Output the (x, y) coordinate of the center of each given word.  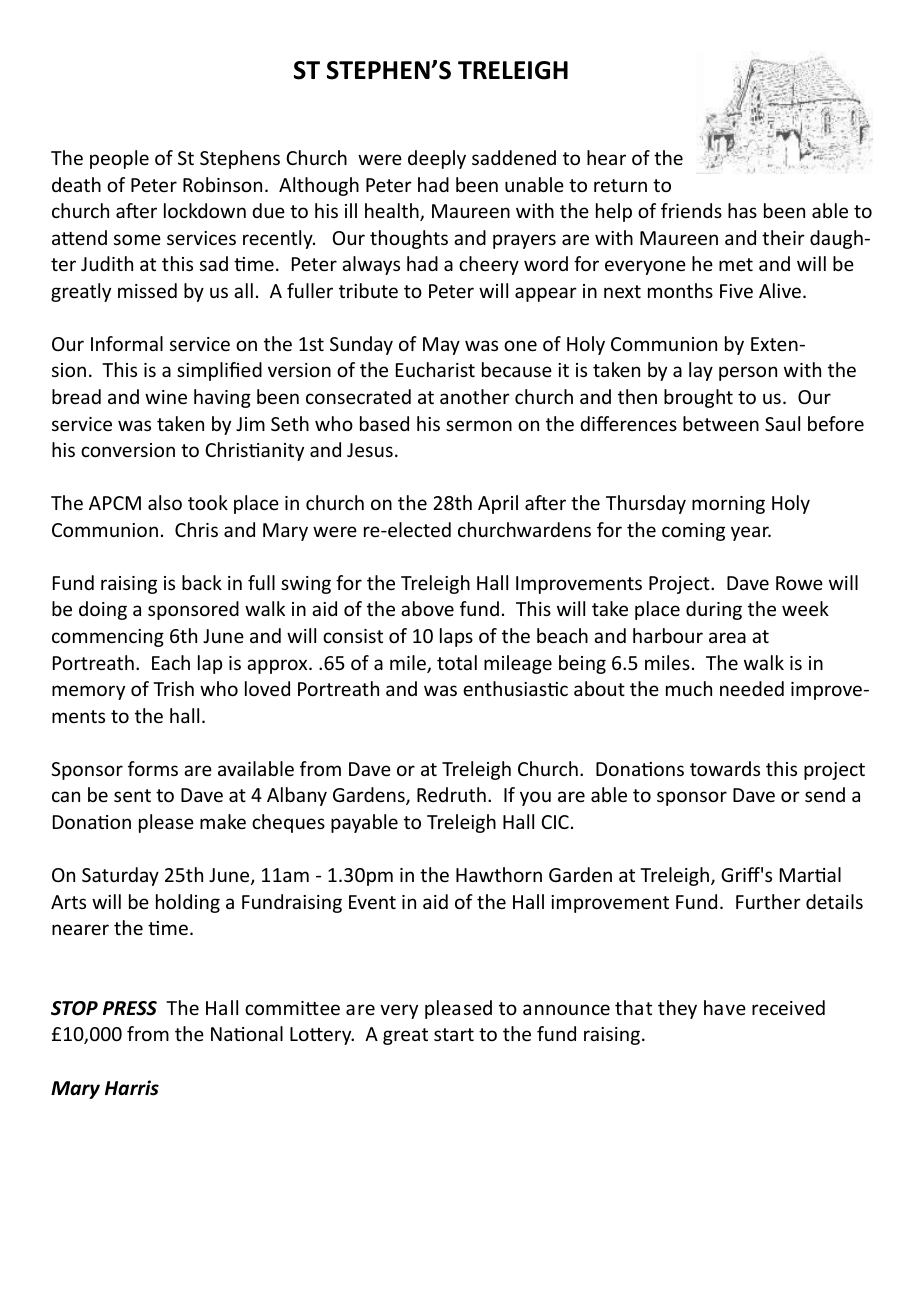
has (742, 210)
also (165, 502)
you (535, 798)
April (498, 504)
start (454, 1034)
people (119, 159)
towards (725, 768)
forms (153, 768)
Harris (132, 1088)
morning (728, 505)
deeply (437, 159)
